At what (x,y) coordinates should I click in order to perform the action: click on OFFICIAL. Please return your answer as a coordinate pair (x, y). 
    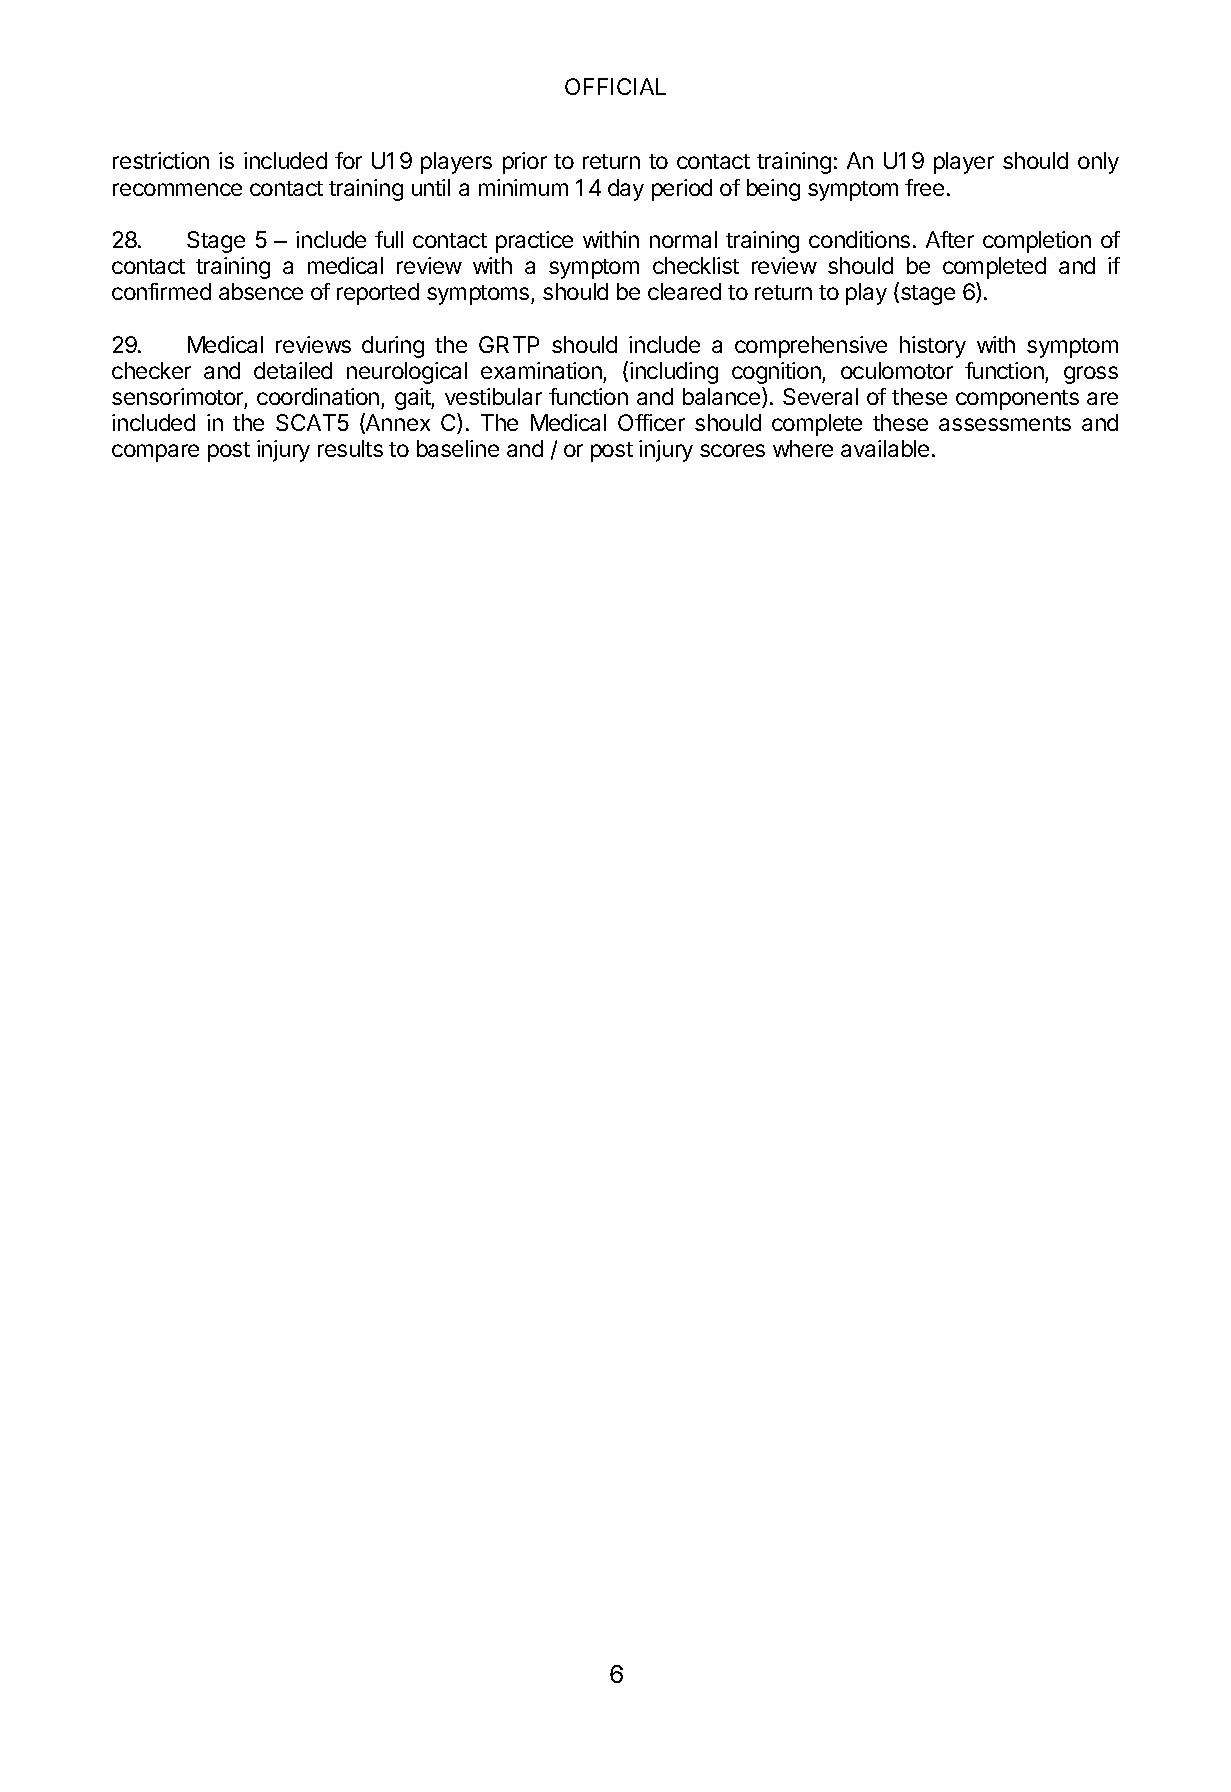
    Looking at the image, I should click on (615, 86).
